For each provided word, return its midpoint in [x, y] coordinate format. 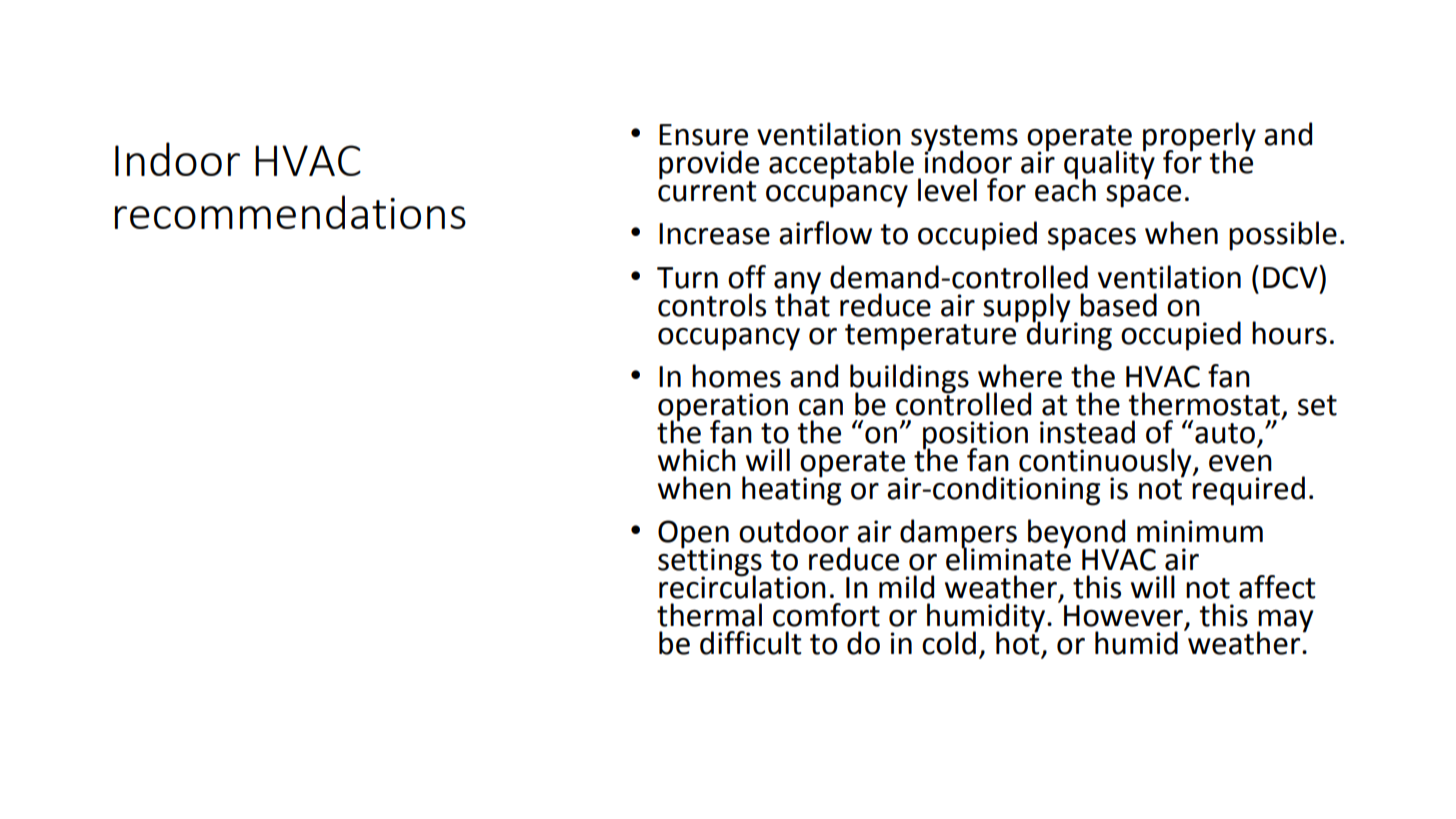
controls [712, 305]
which [697, 460]
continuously [1106, 463]
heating [791, 490]
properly [1199, 138]
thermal [709, 615]
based [1118, 305]
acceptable [841, 165]
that [802, 303]
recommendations [290, 212]
